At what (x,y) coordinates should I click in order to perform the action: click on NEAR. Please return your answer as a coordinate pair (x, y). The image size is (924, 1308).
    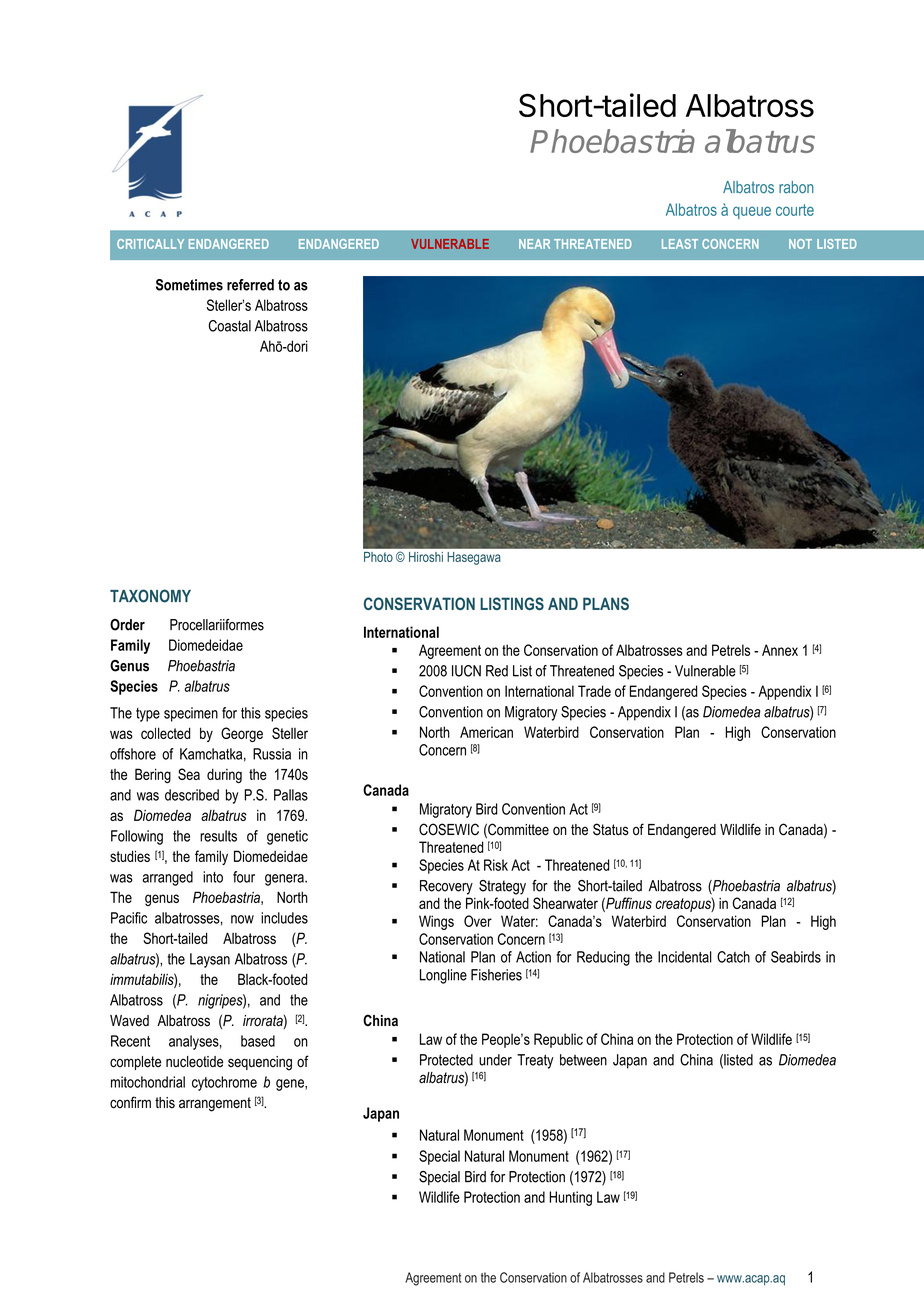
    Looking at the image, I should click on (534, 244).
